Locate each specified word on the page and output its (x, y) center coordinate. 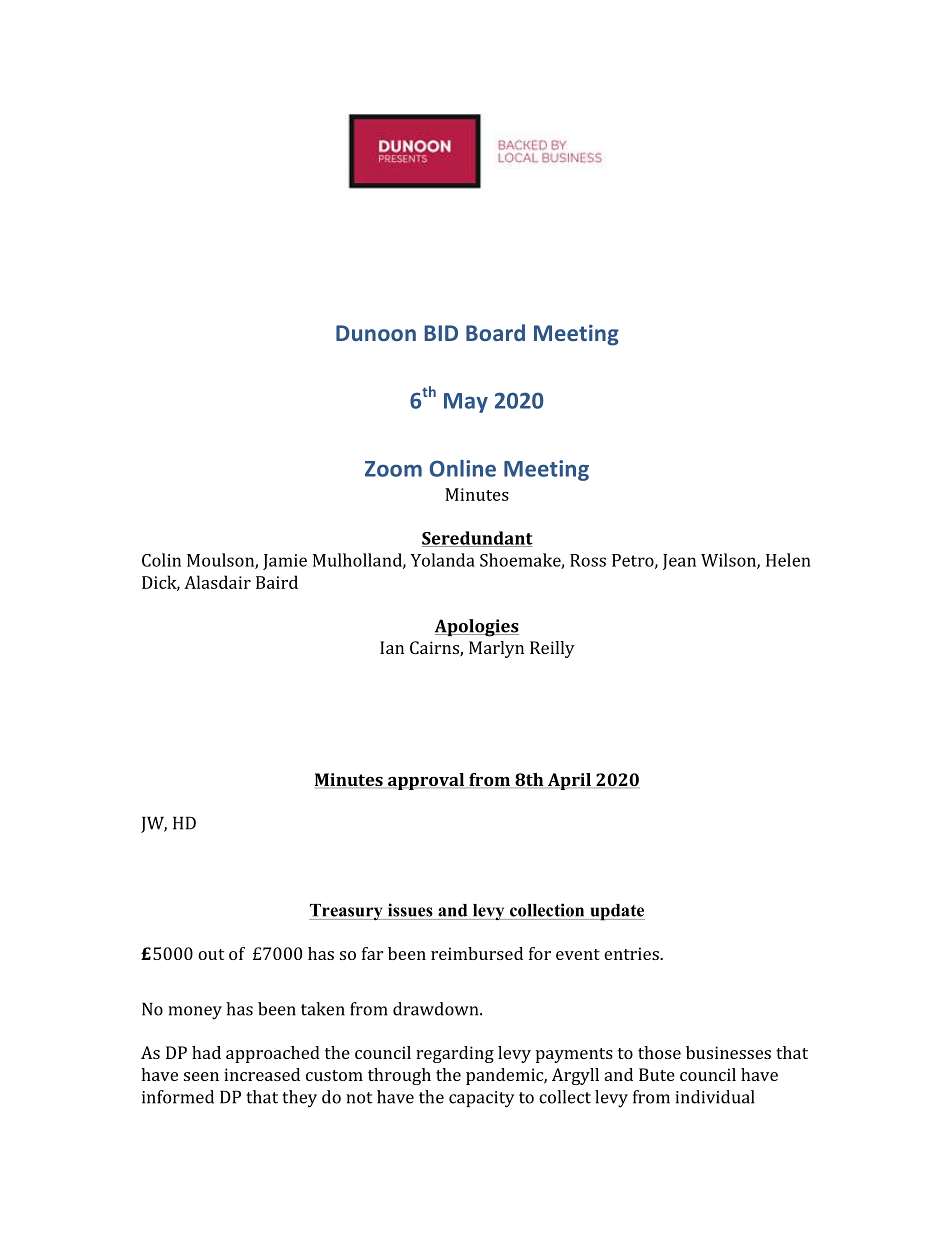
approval (426, 781)
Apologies (477, 628)
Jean (679, 562)
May (466, 403)
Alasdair (217, 582)
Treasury (347, 912)
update (616, 912)
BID (441, 333)
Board (495, 332)
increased (262, 1074)
